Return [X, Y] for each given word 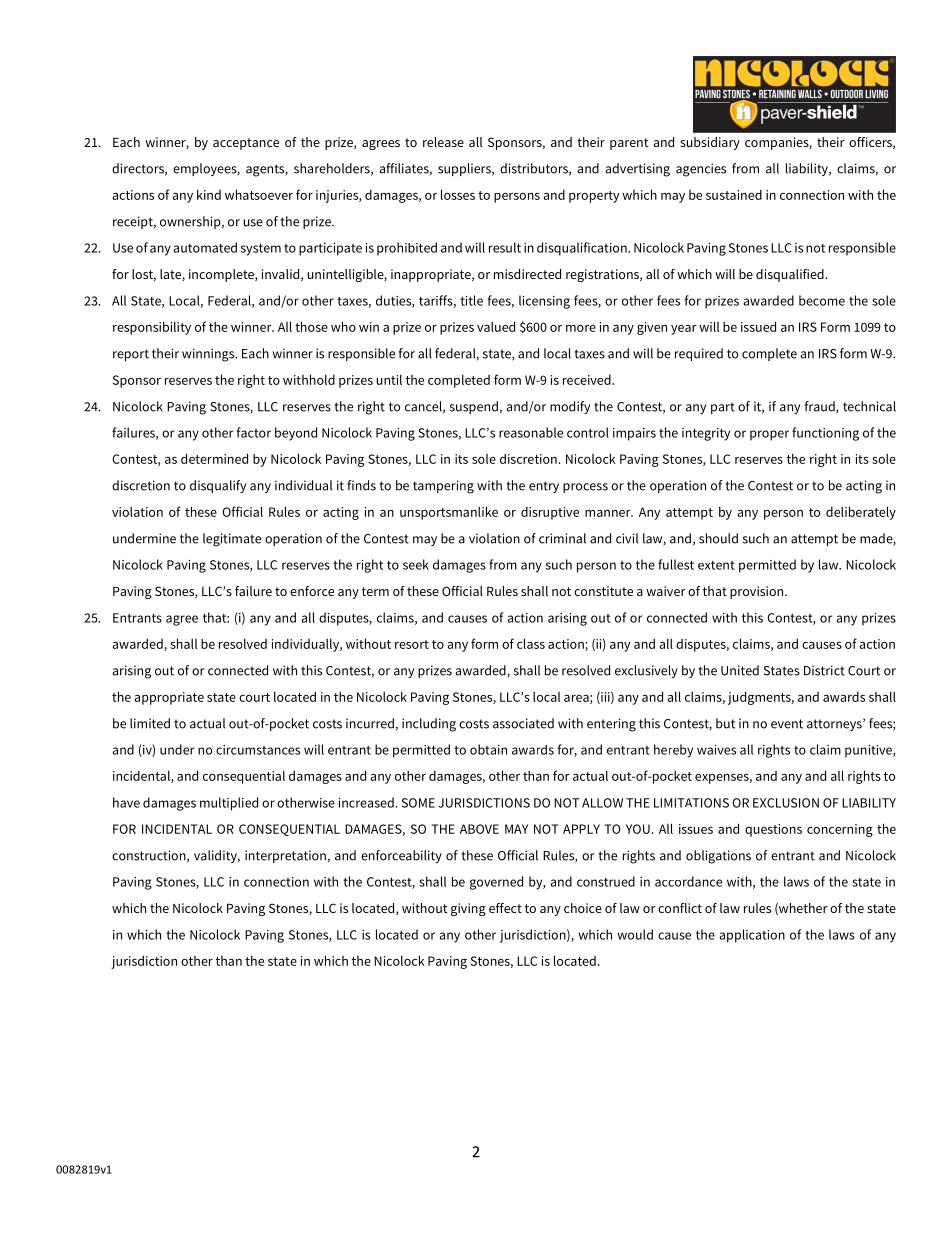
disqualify [218, 486]
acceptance [246, 144]
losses [458, 194]
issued [758, 326]
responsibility [152, 328]
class [531, 643]
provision [758, 592]
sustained [734, 195]
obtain [488, 749]
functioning [825, 434]
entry [544, 487]
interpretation [285, 856]
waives [716, 750]
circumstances [258, 750]
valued [496, 326]
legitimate [232, 540]
